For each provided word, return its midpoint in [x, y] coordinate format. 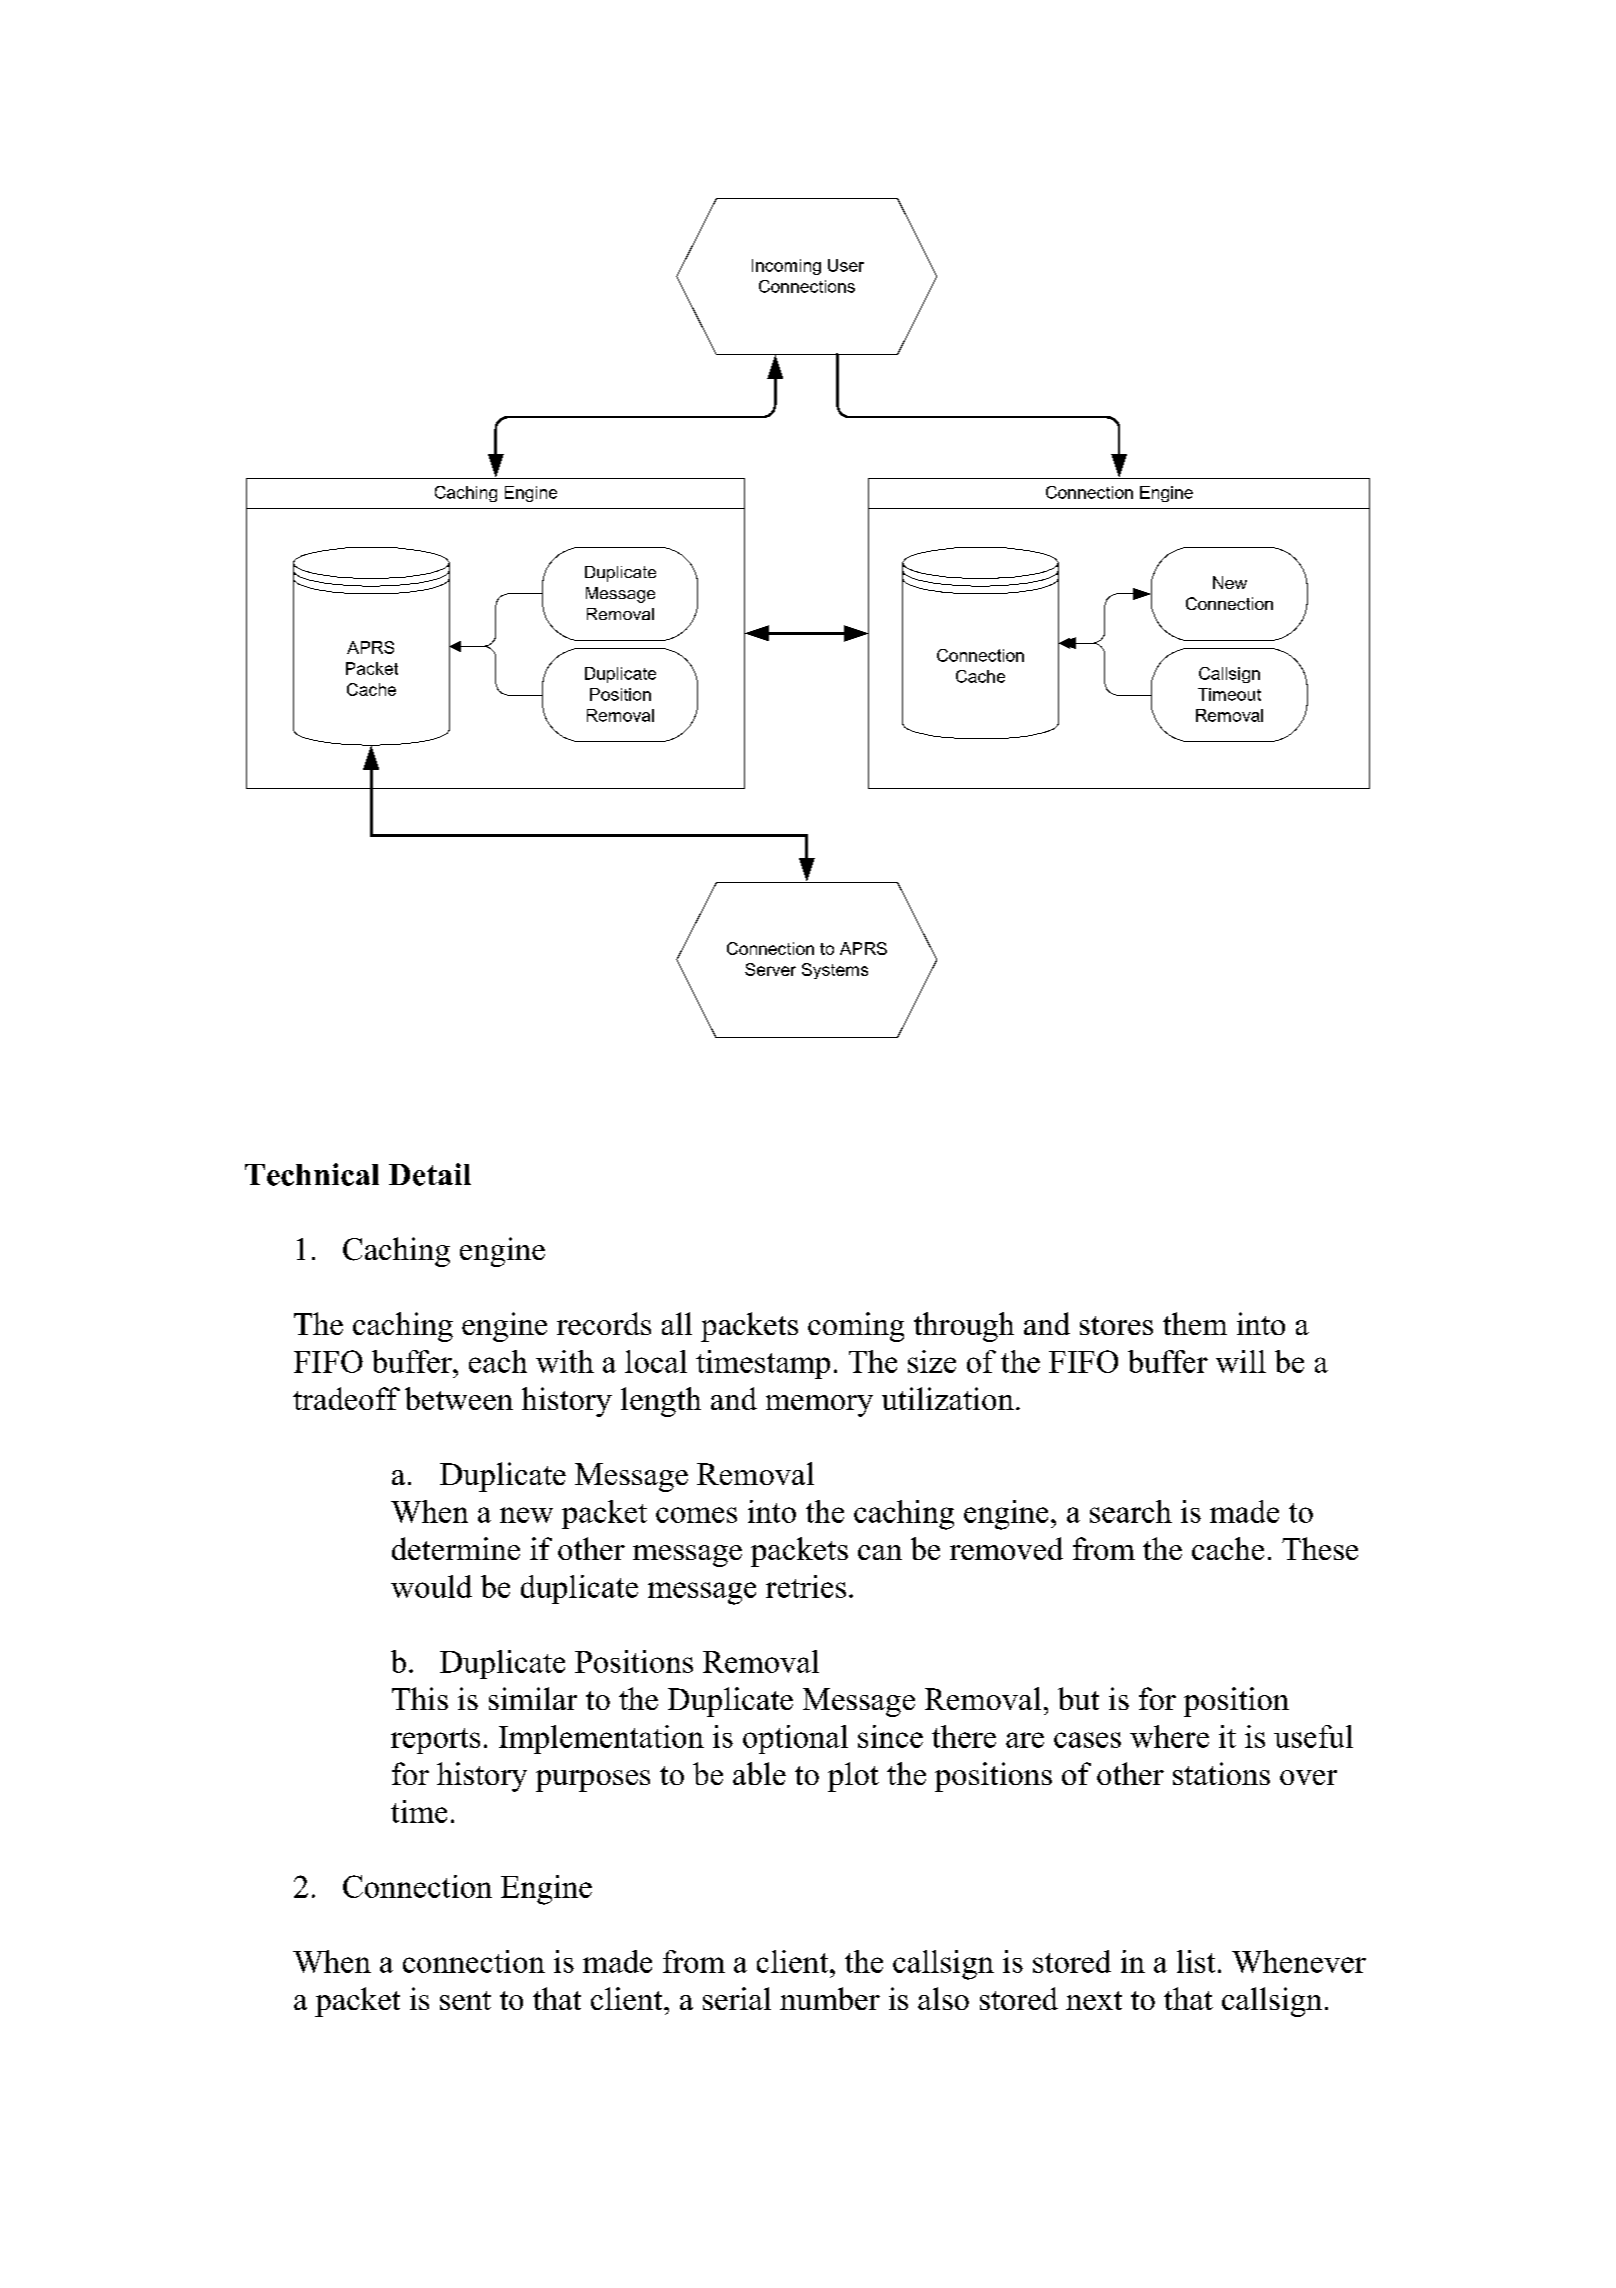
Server [770, 969]
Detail [430, 1174]
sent [465, 2000]
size [932, 1361]
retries [806, 1586]
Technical [312, 1174]
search [1131, 1511]
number [830, 1998]
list [1196, 1961]
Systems [835, 971]
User [846, 265]
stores [1116, 1325]
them [1195, 1323]
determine [456, 1548]
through [964, 1327]
